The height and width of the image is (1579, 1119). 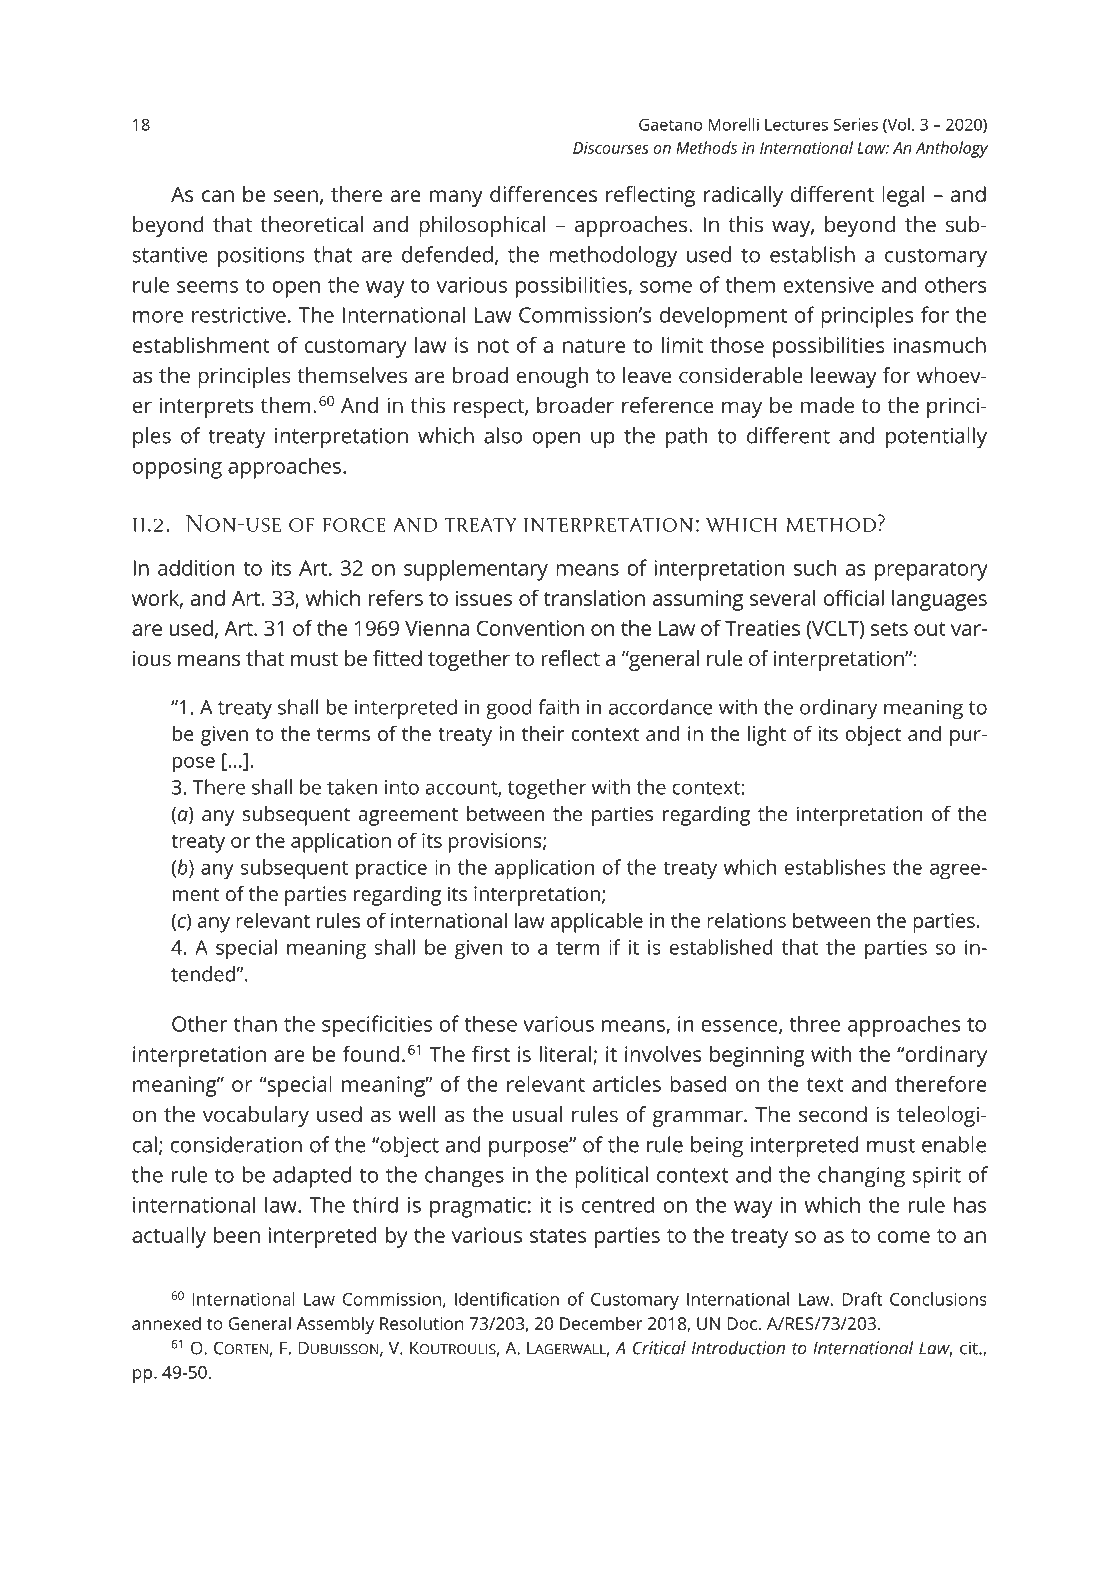 What do you see at coordinates (601, 1323) in the image?
I see `December` at bounding box center [601, 1323].
